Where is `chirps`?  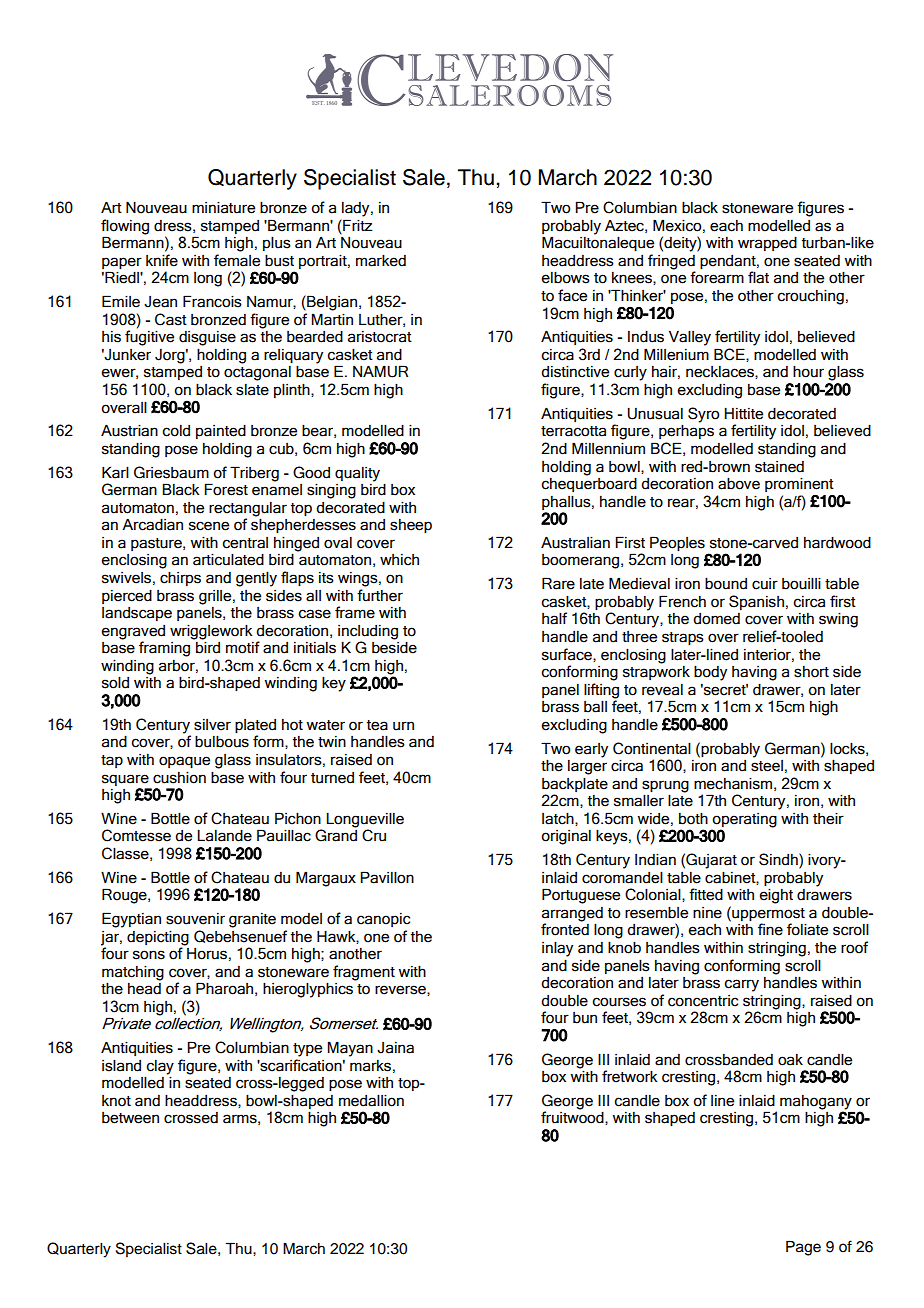
chirps is located at coordinates (180, 579).
